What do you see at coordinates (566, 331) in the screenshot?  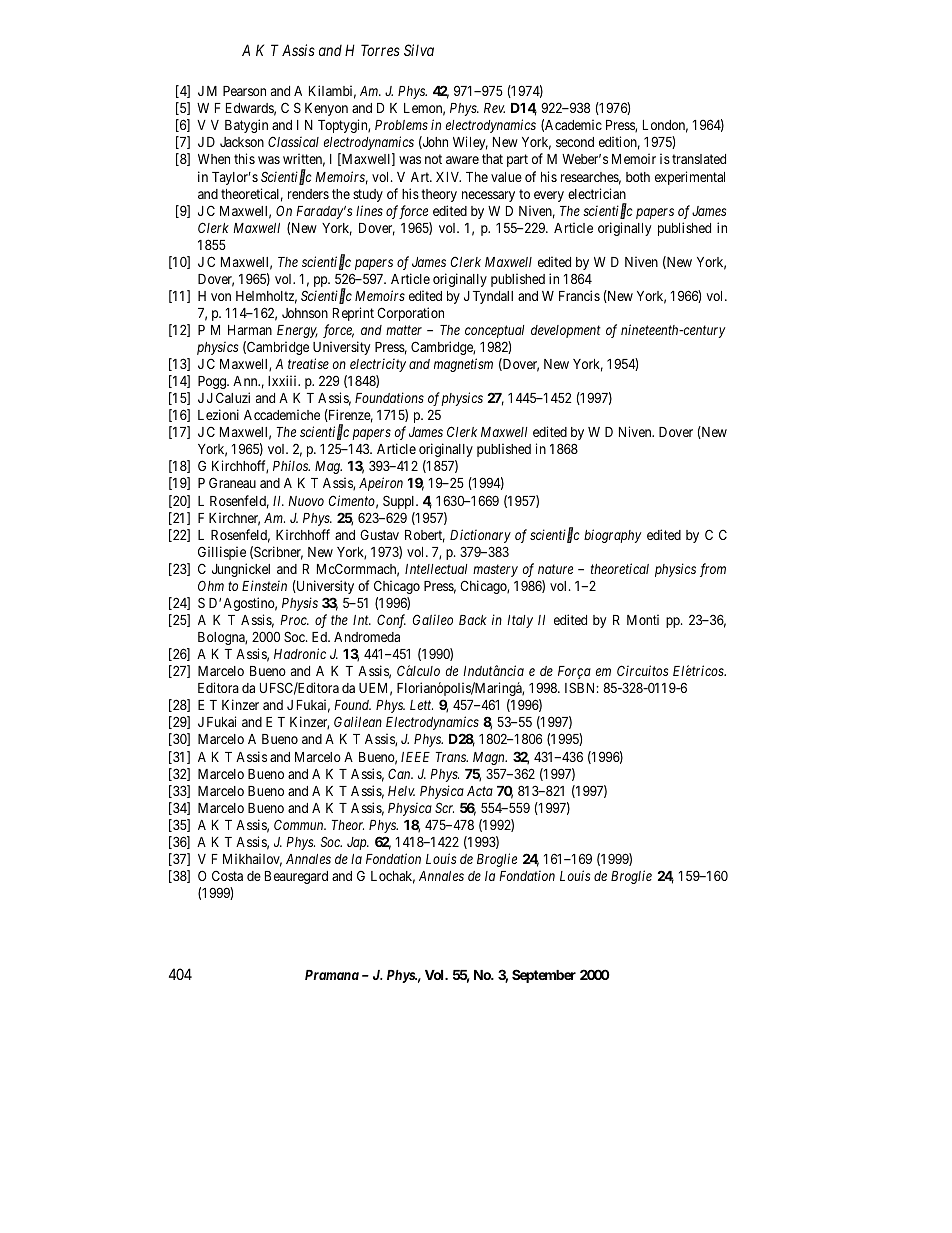 I see `development` at bounding box center [566, 331].
